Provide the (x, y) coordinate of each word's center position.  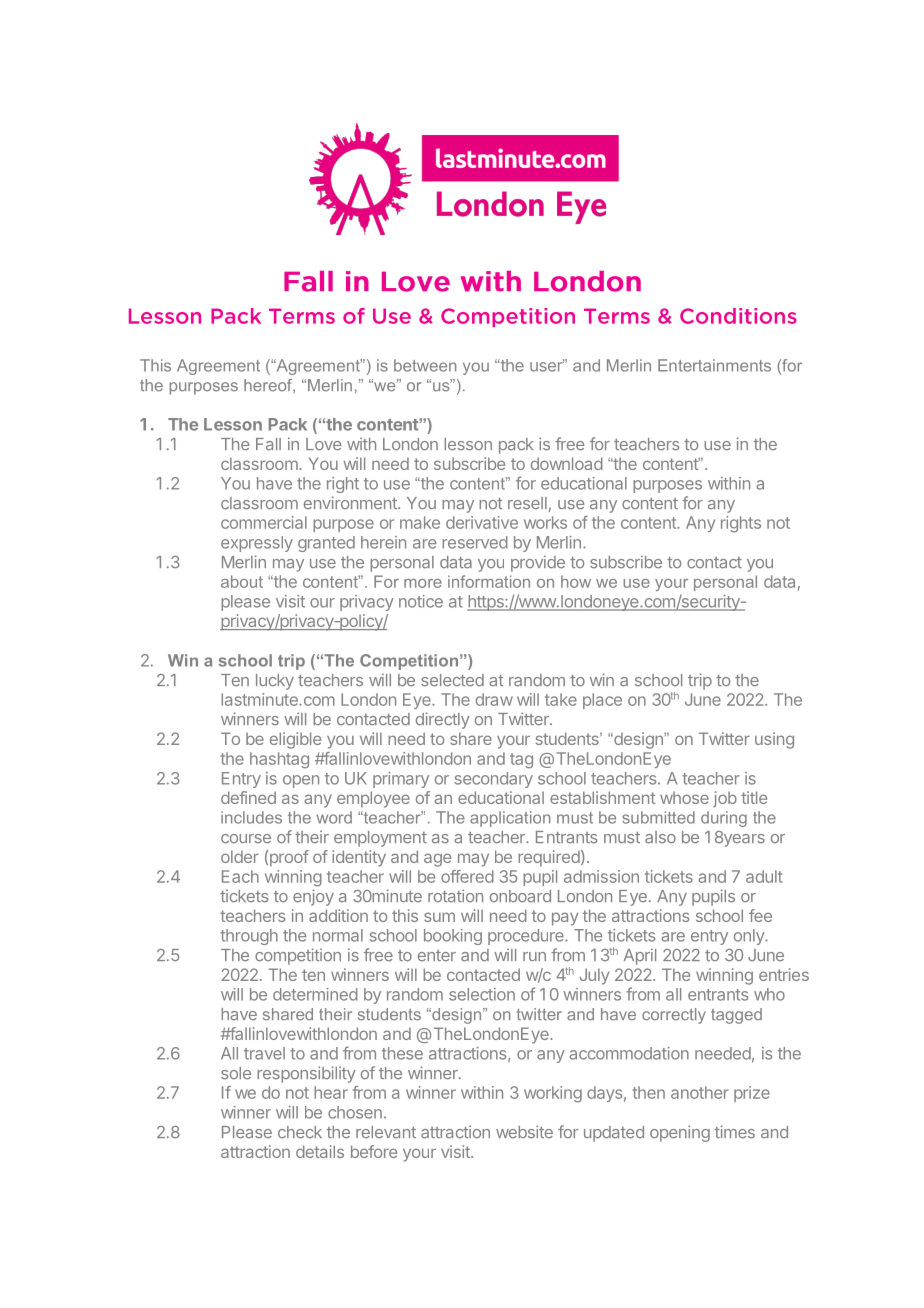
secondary (494, 780)
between (425, 365)
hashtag (279, 760)
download (567, 463)
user (547, 366)
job (725, 799)
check (300, 1132)
